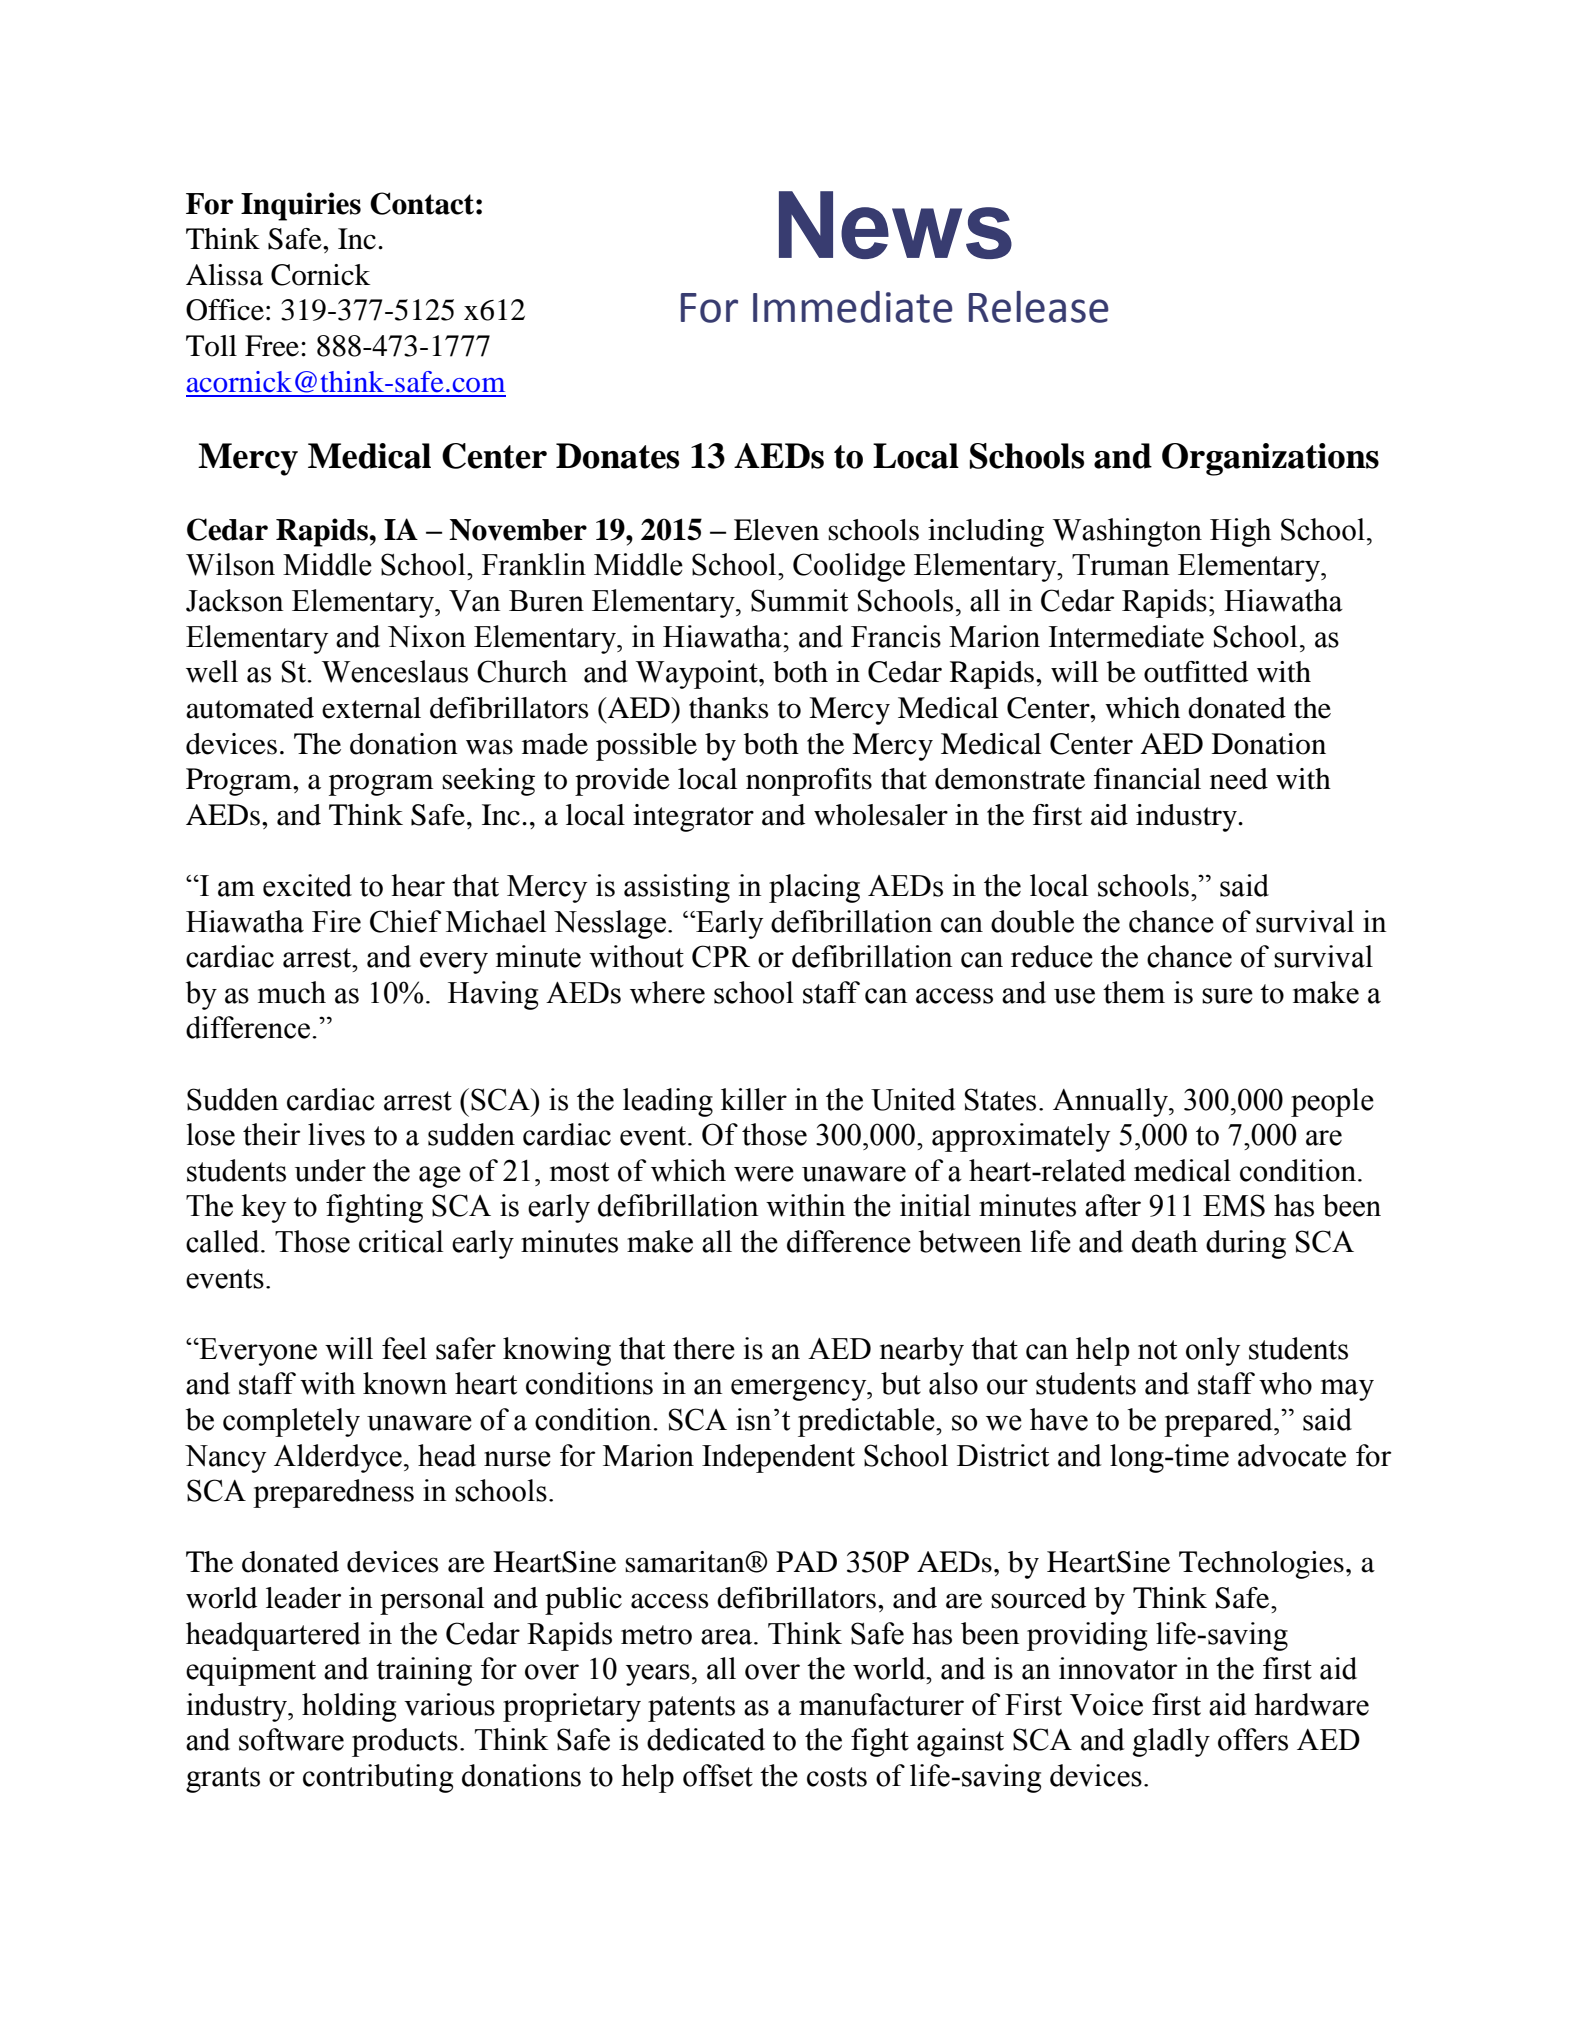  What do you see at coordinates (706, 1739) in the page?
I see `dedicated` at bounding box center [706, 1739].
